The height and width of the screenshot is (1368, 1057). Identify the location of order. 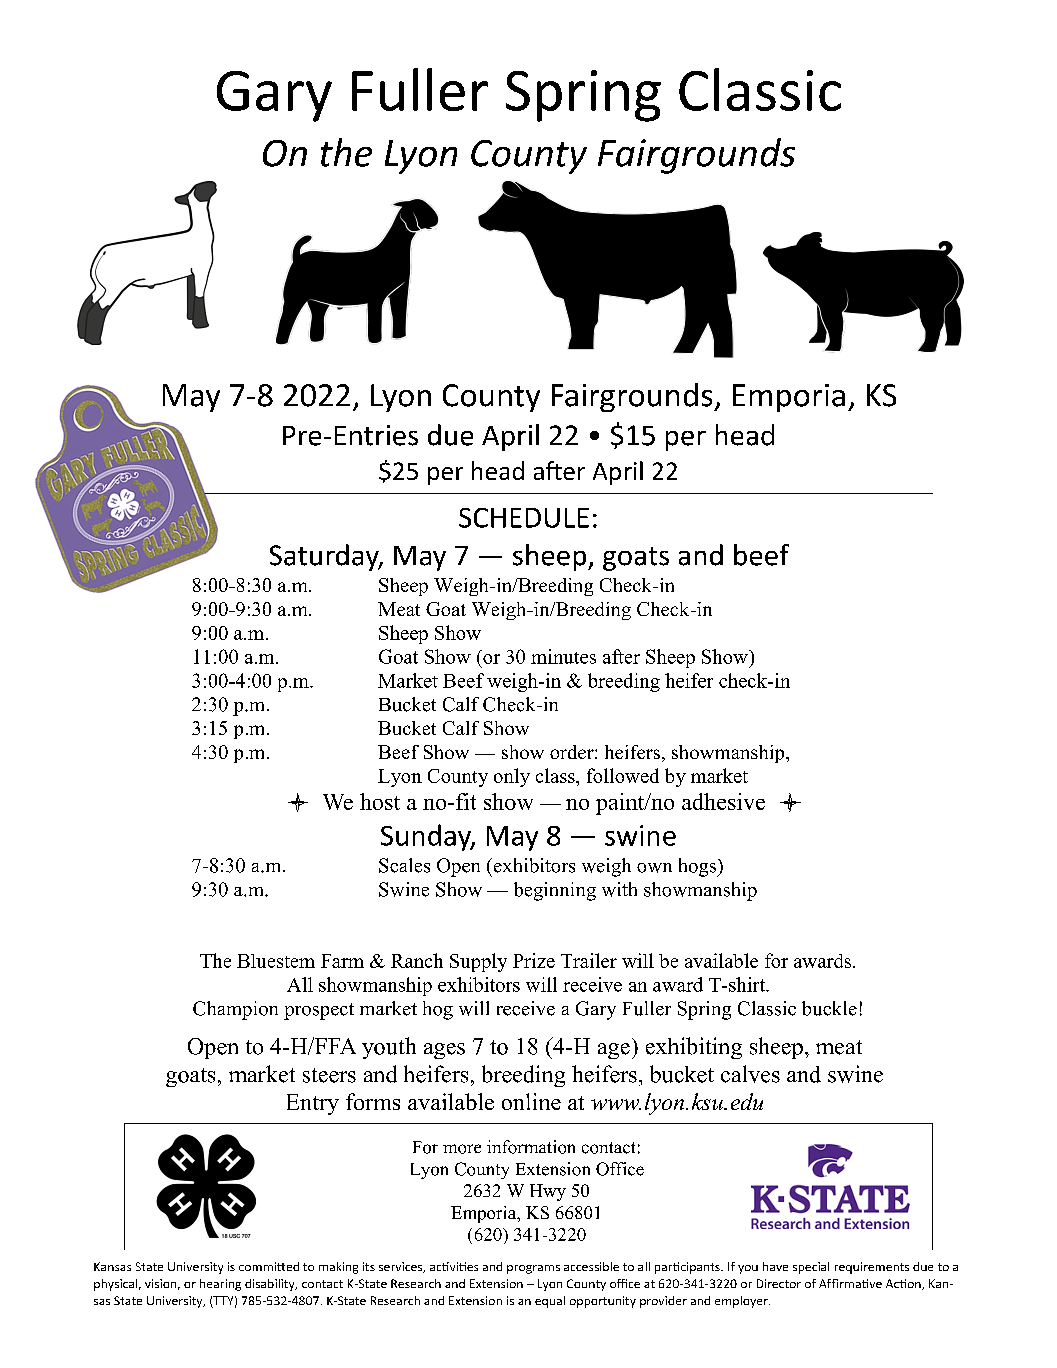
(573, 752).
